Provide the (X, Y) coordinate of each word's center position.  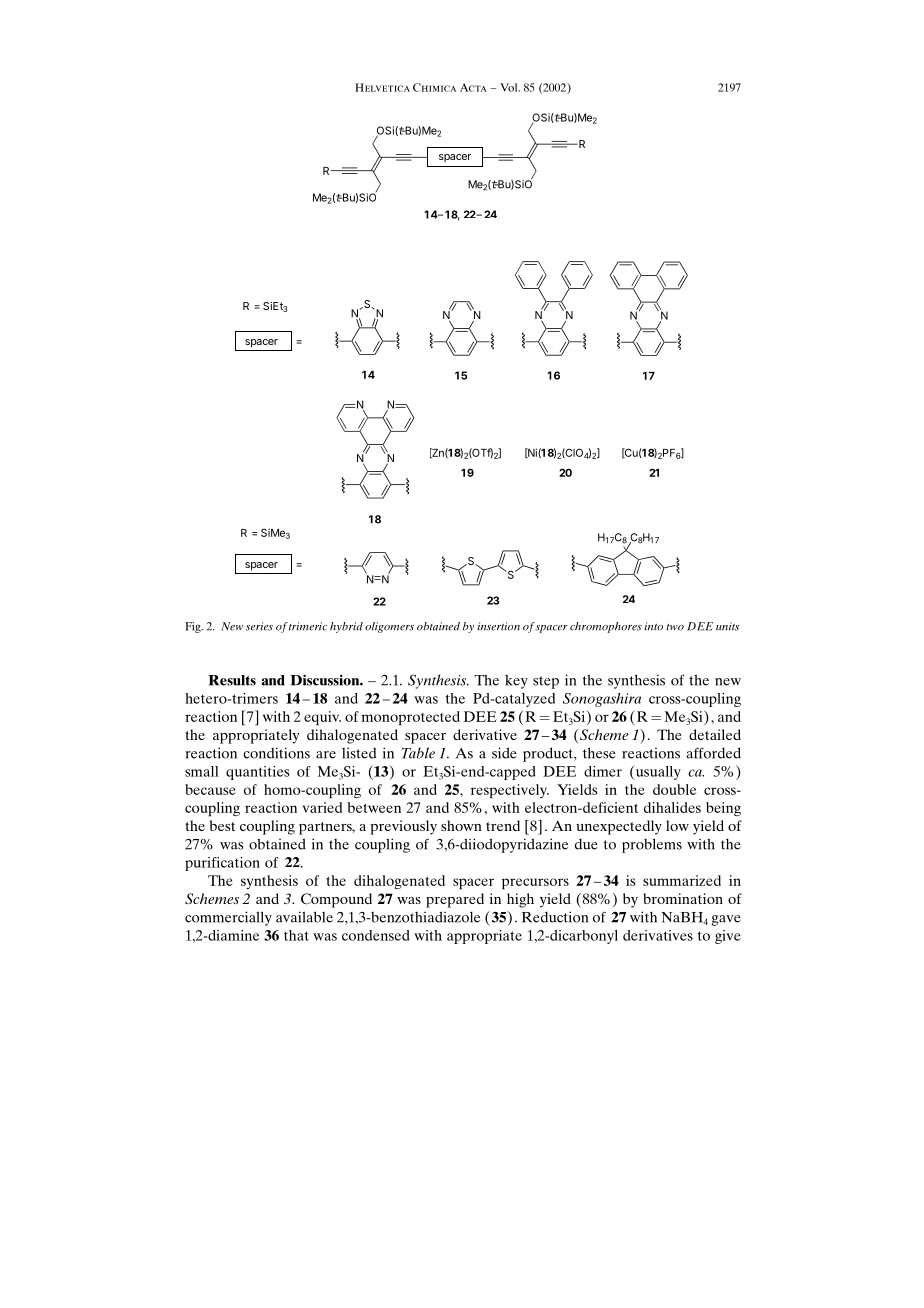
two (675, 627)
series (259, 626)
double (674, 789)
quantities (258, 773)
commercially (228, 918)
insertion (498, 626)
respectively (510, 791)
